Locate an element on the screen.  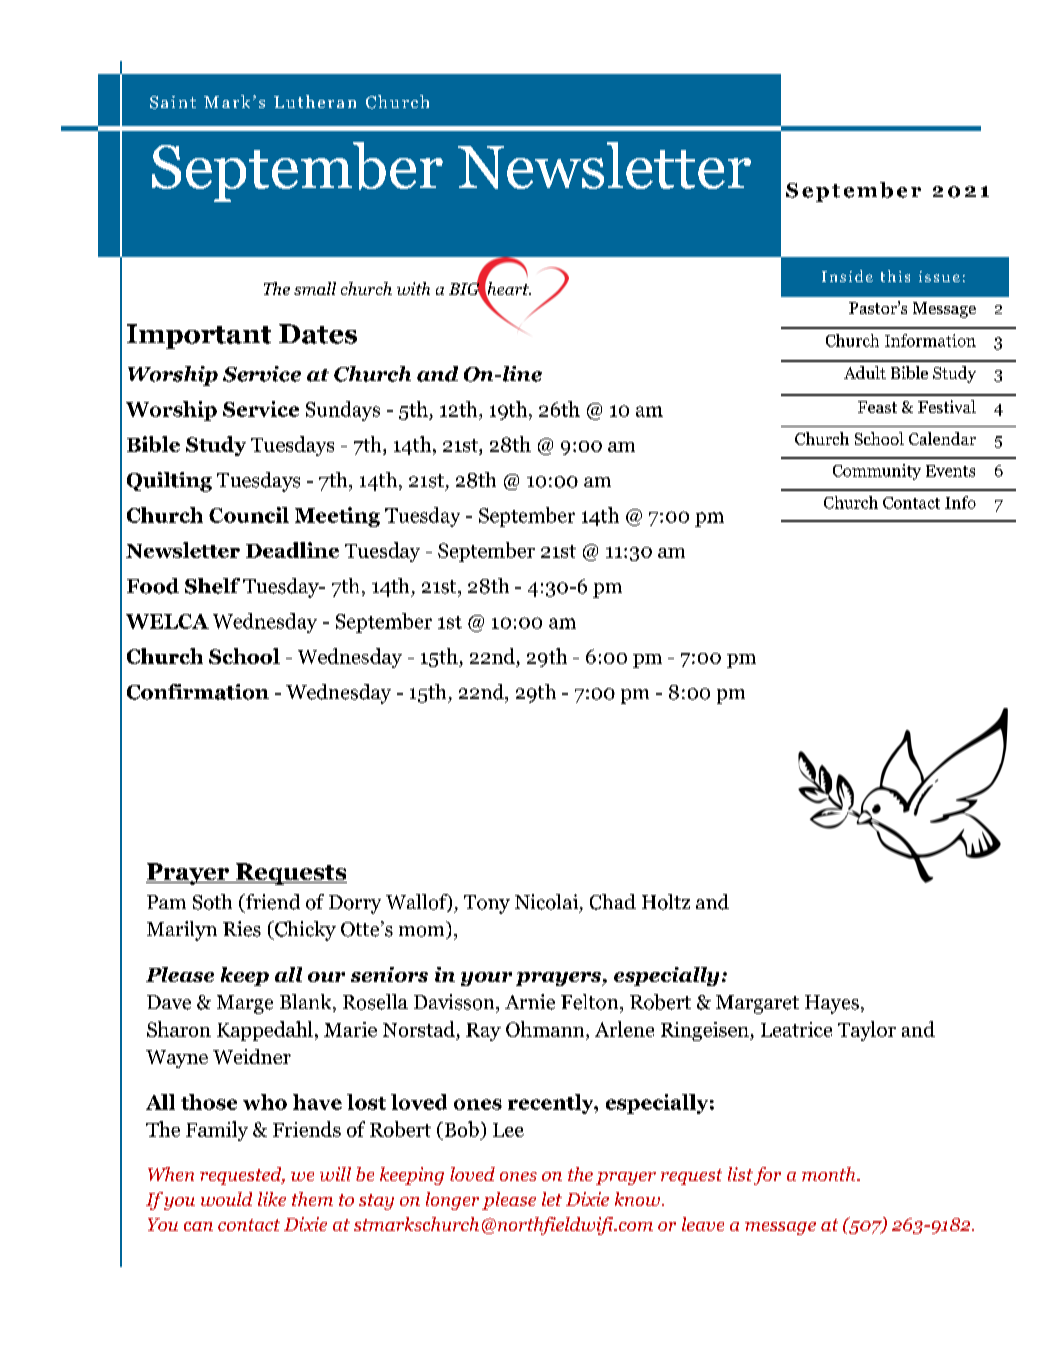
Important is located at coordinates (199, 336).
